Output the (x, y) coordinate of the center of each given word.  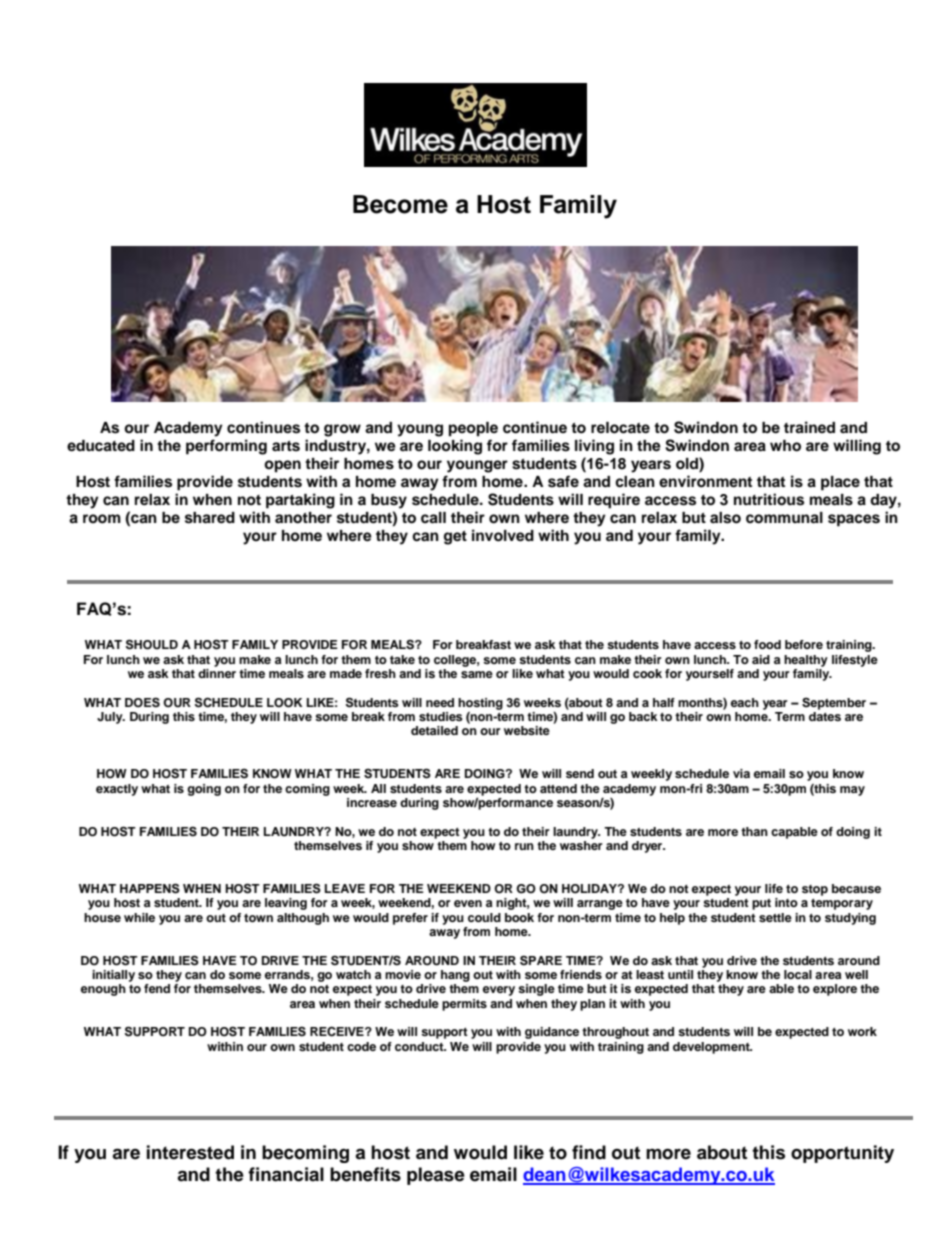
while (139, 917)
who (785, 446)
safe (563, 481)
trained (809, 427)
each (745, 702)
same (477, 674)
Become (400, 204)
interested (190, 1152)
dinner (217, 673)
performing (226, 447)
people (473, 429)
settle (775, 917)
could (484, 917)
